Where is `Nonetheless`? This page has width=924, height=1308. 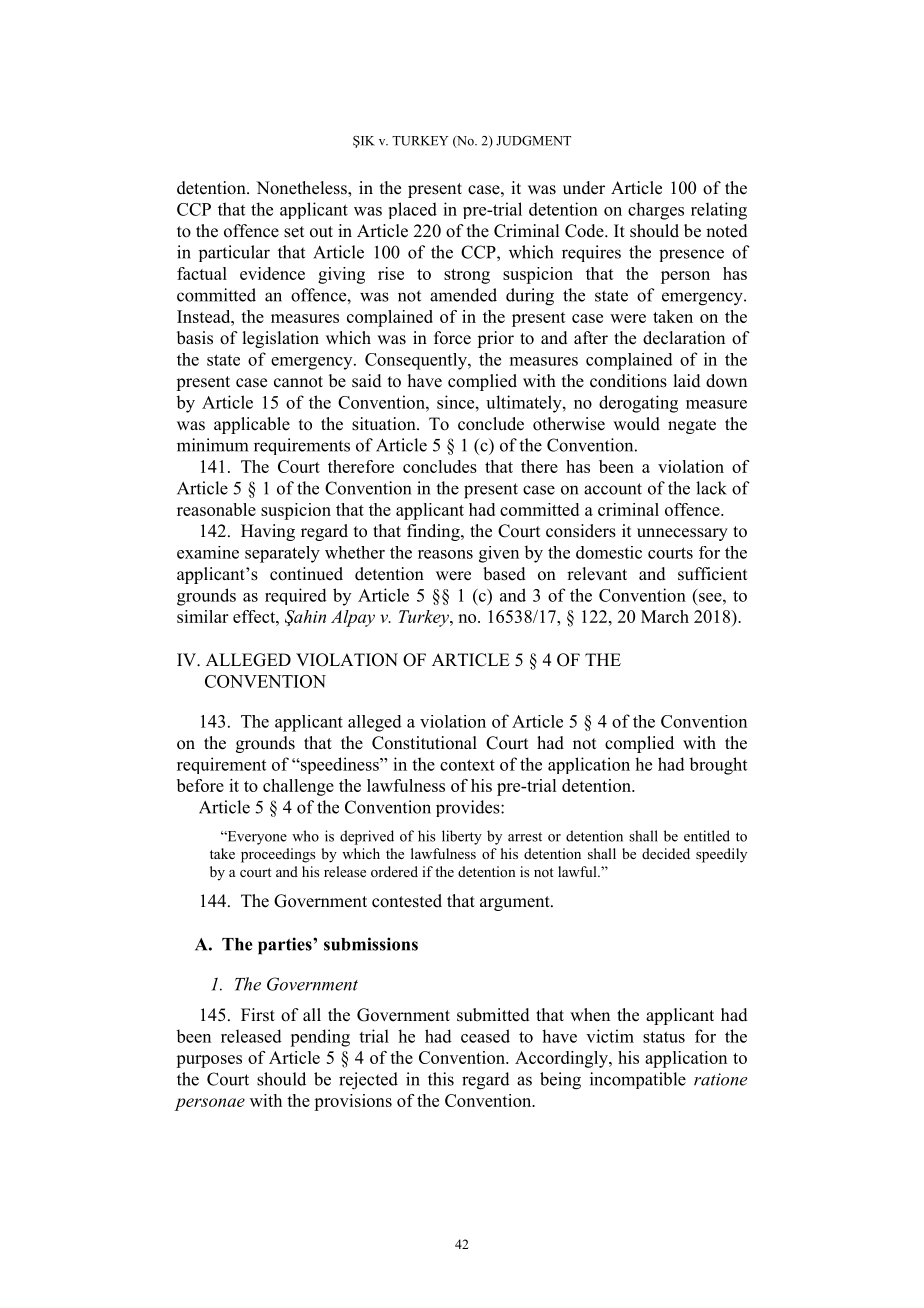
Nonetheless is located at coordinates (302, 189).
